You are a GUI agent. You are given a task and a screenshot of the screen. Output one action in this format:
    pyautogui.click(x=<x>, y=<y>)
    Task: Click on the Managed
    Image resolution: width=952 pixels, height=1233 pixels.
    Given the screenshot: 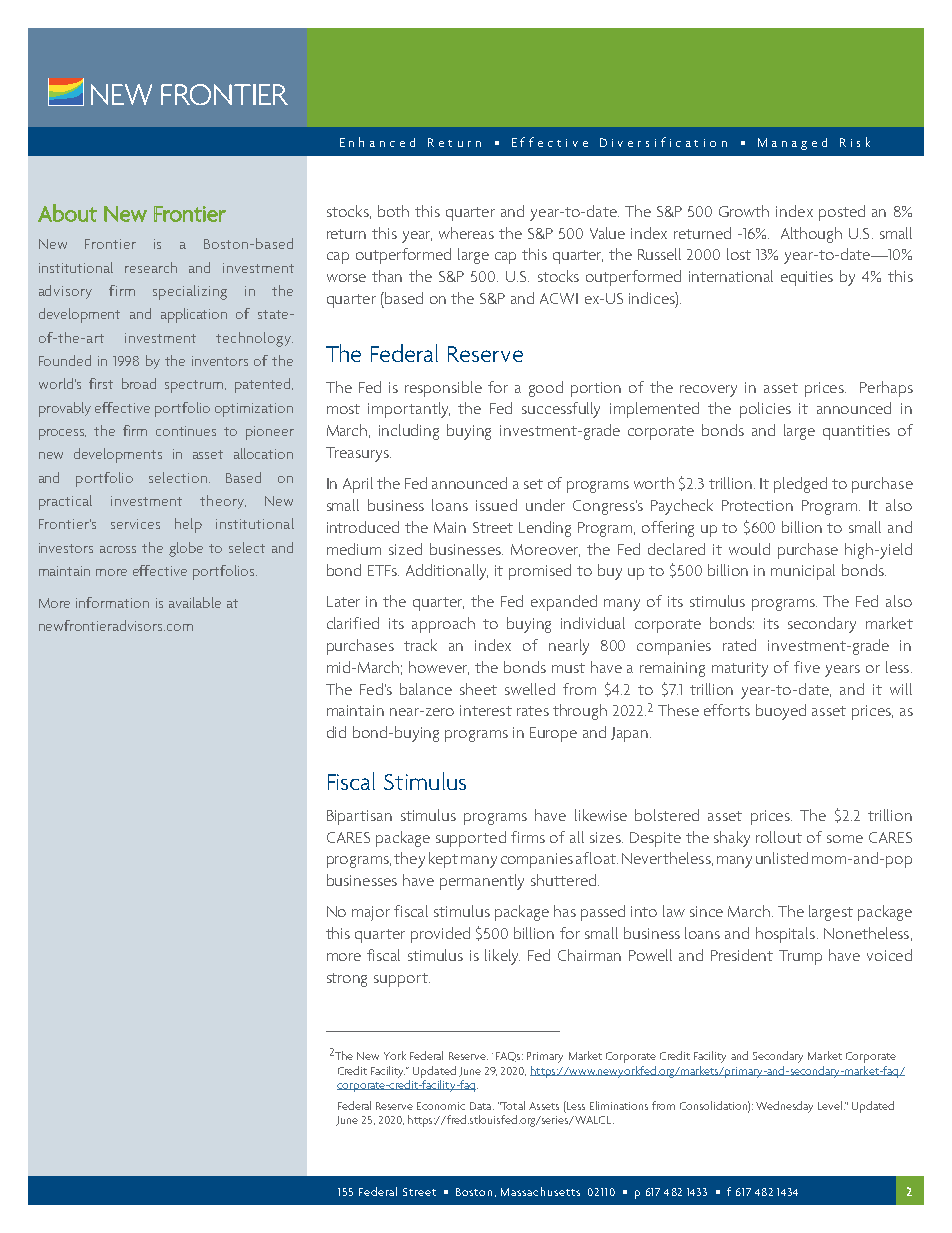 What is the action you would take?
    pyautogui.click(x=792, y=144)
